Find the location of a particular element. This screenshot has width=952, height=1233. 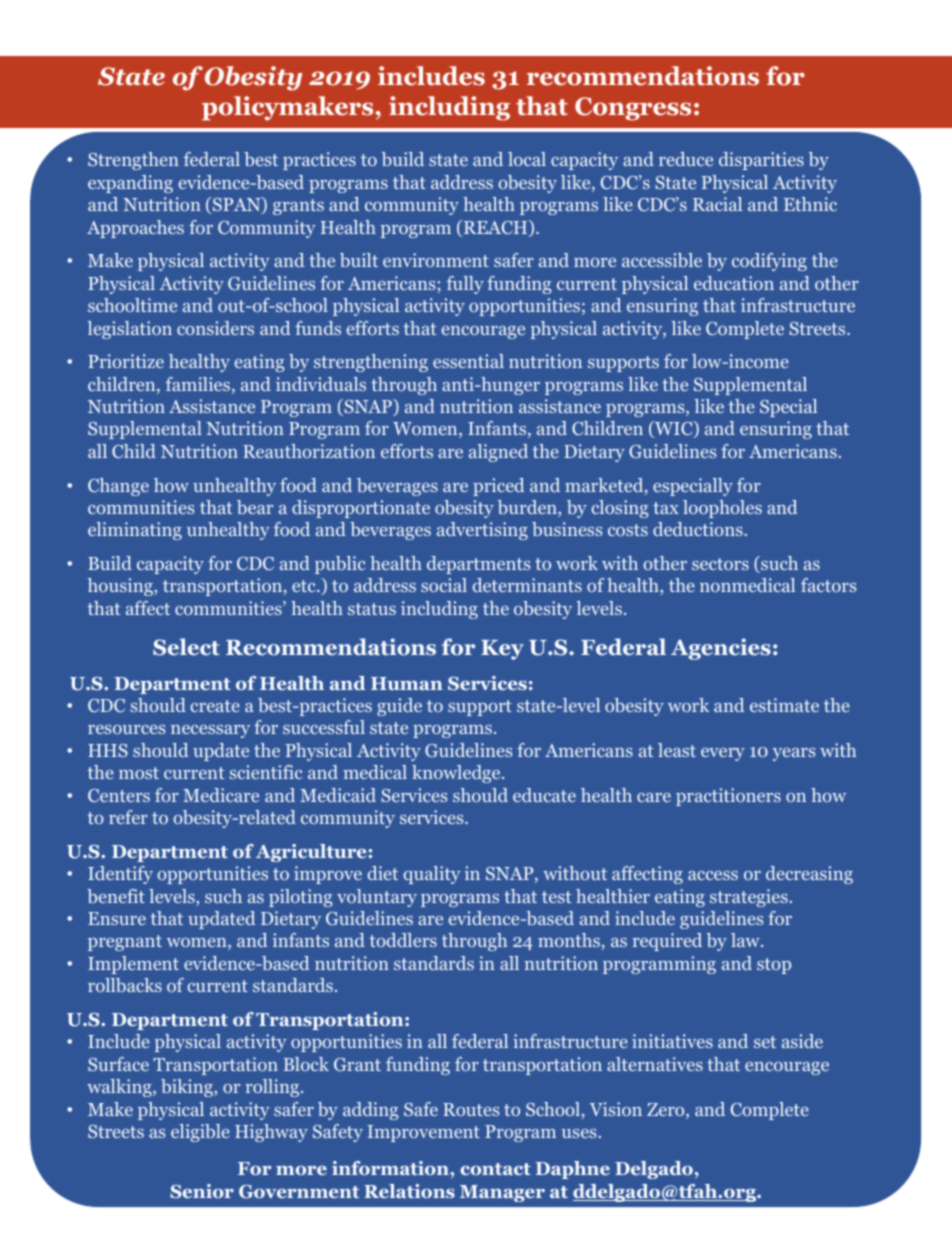

Agencies is located at coordinates (721, 649).
